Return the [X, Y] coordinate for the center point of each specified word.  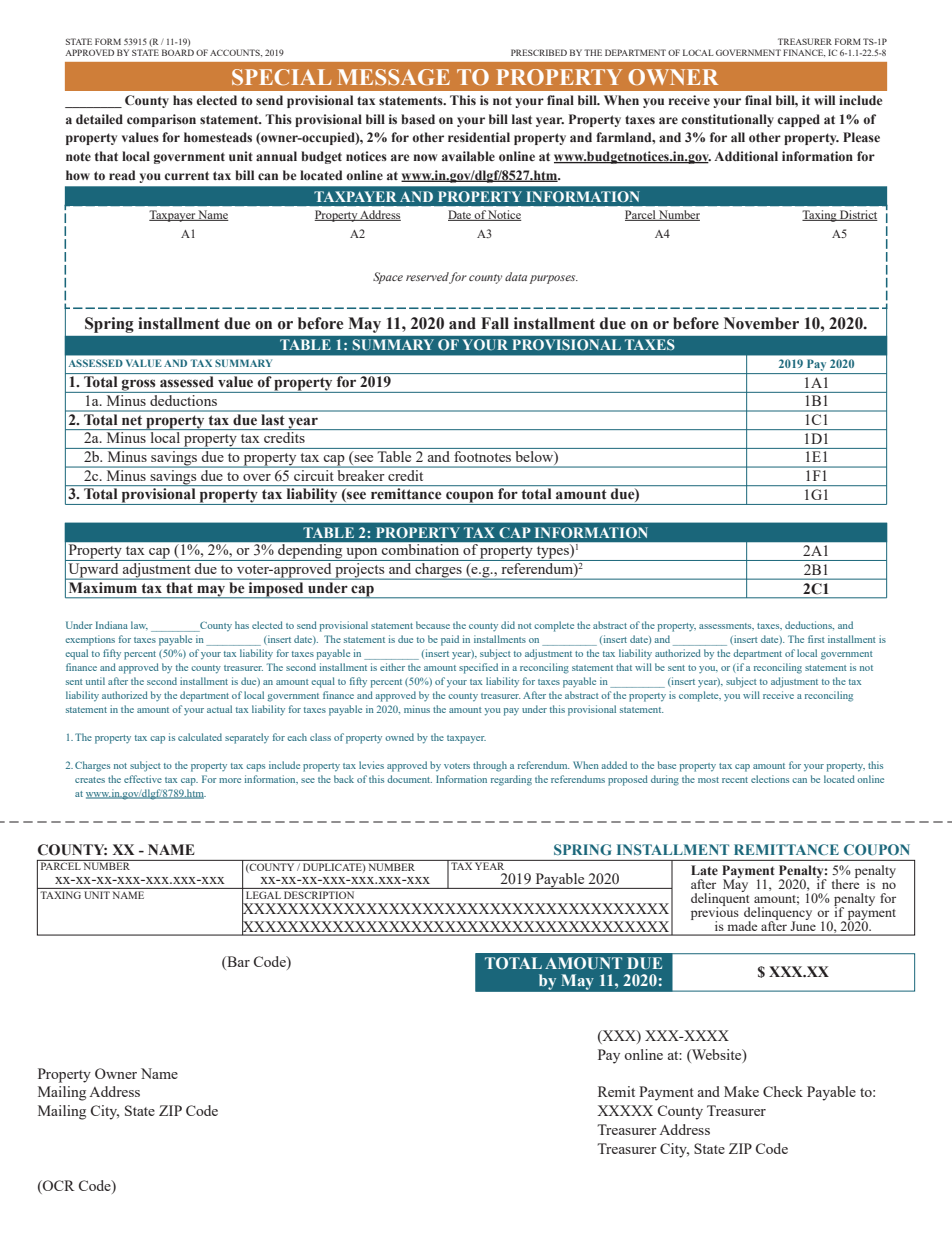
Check [783, 1091]
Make [741, 1091]
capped [798, 120]
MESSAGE [394, 77]
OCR [58, 1187]
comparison [161, 120]
